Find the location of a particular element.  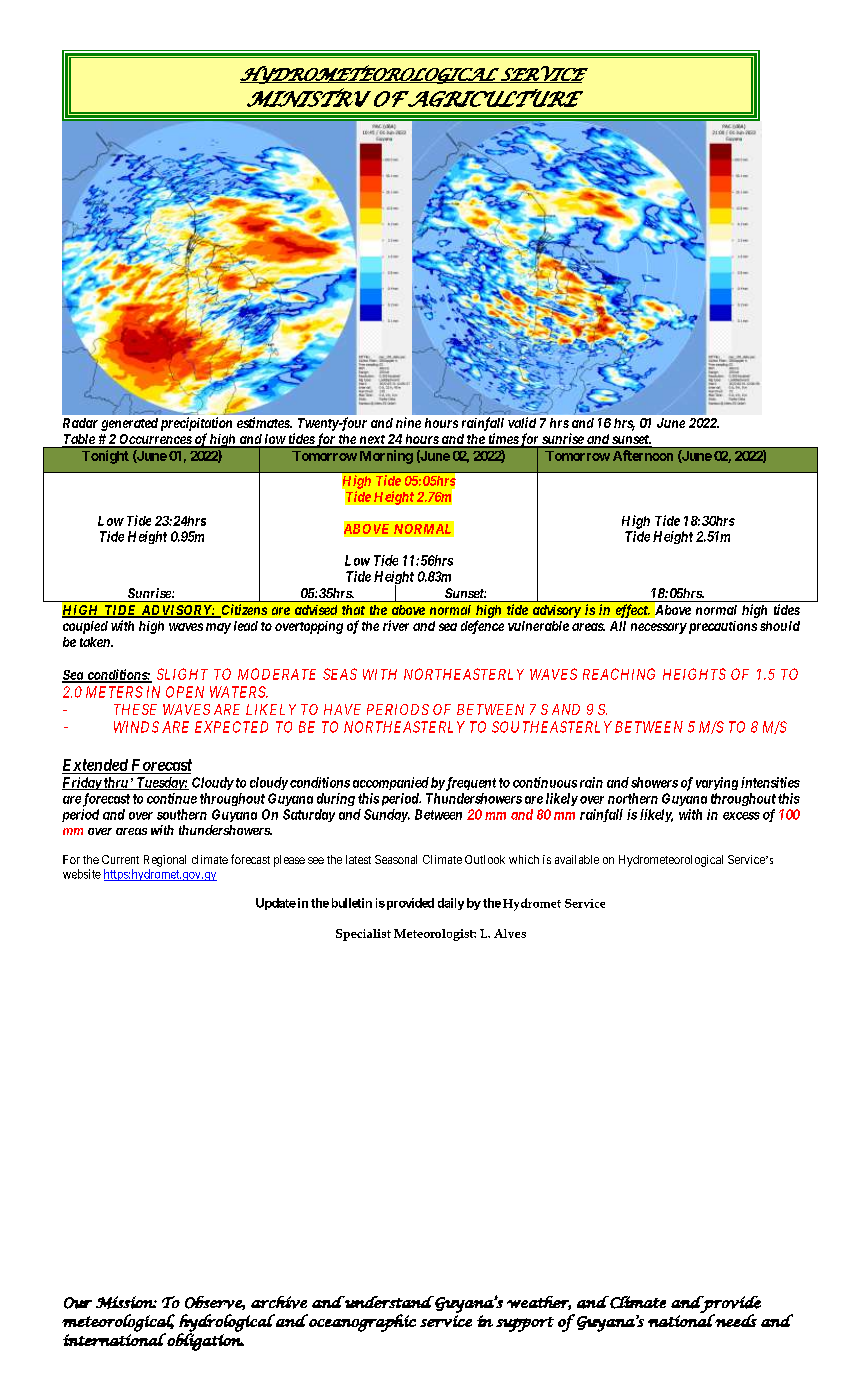

excess is located at coordinates (741, 816).
